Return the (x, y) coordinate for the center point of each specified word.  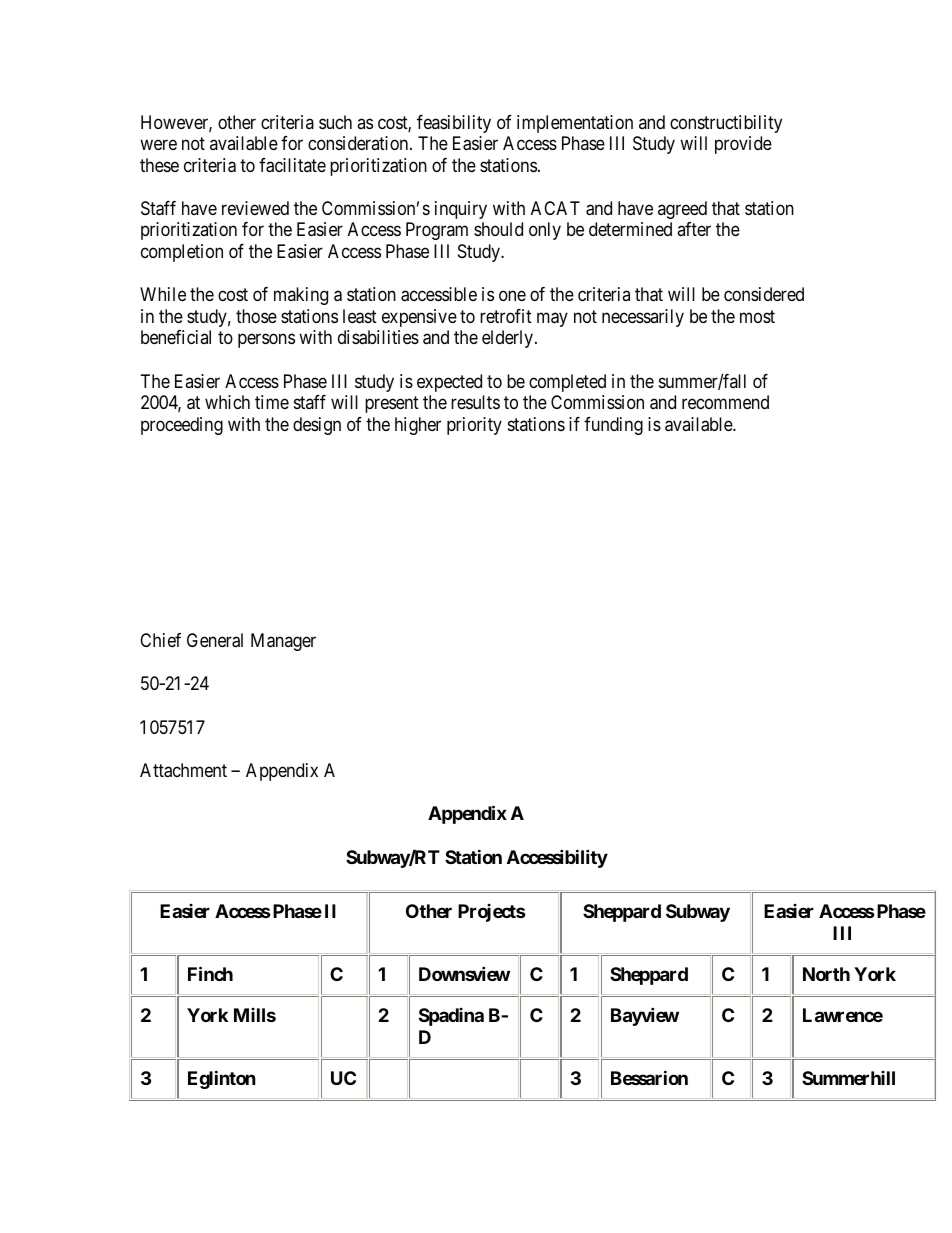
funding (613, 426)
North (826, 974)
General (215, 640)
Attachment (183, 770)
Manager (283, 642)
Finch (210, 973)
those (256, 316)
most (757, 316)
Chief (160, 640)
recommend (725, 402)
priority (474, 426)
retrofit (506, 316)
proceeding (182, 426)
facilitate (292, 165)
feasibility (454, 124)
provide (743, 145)
